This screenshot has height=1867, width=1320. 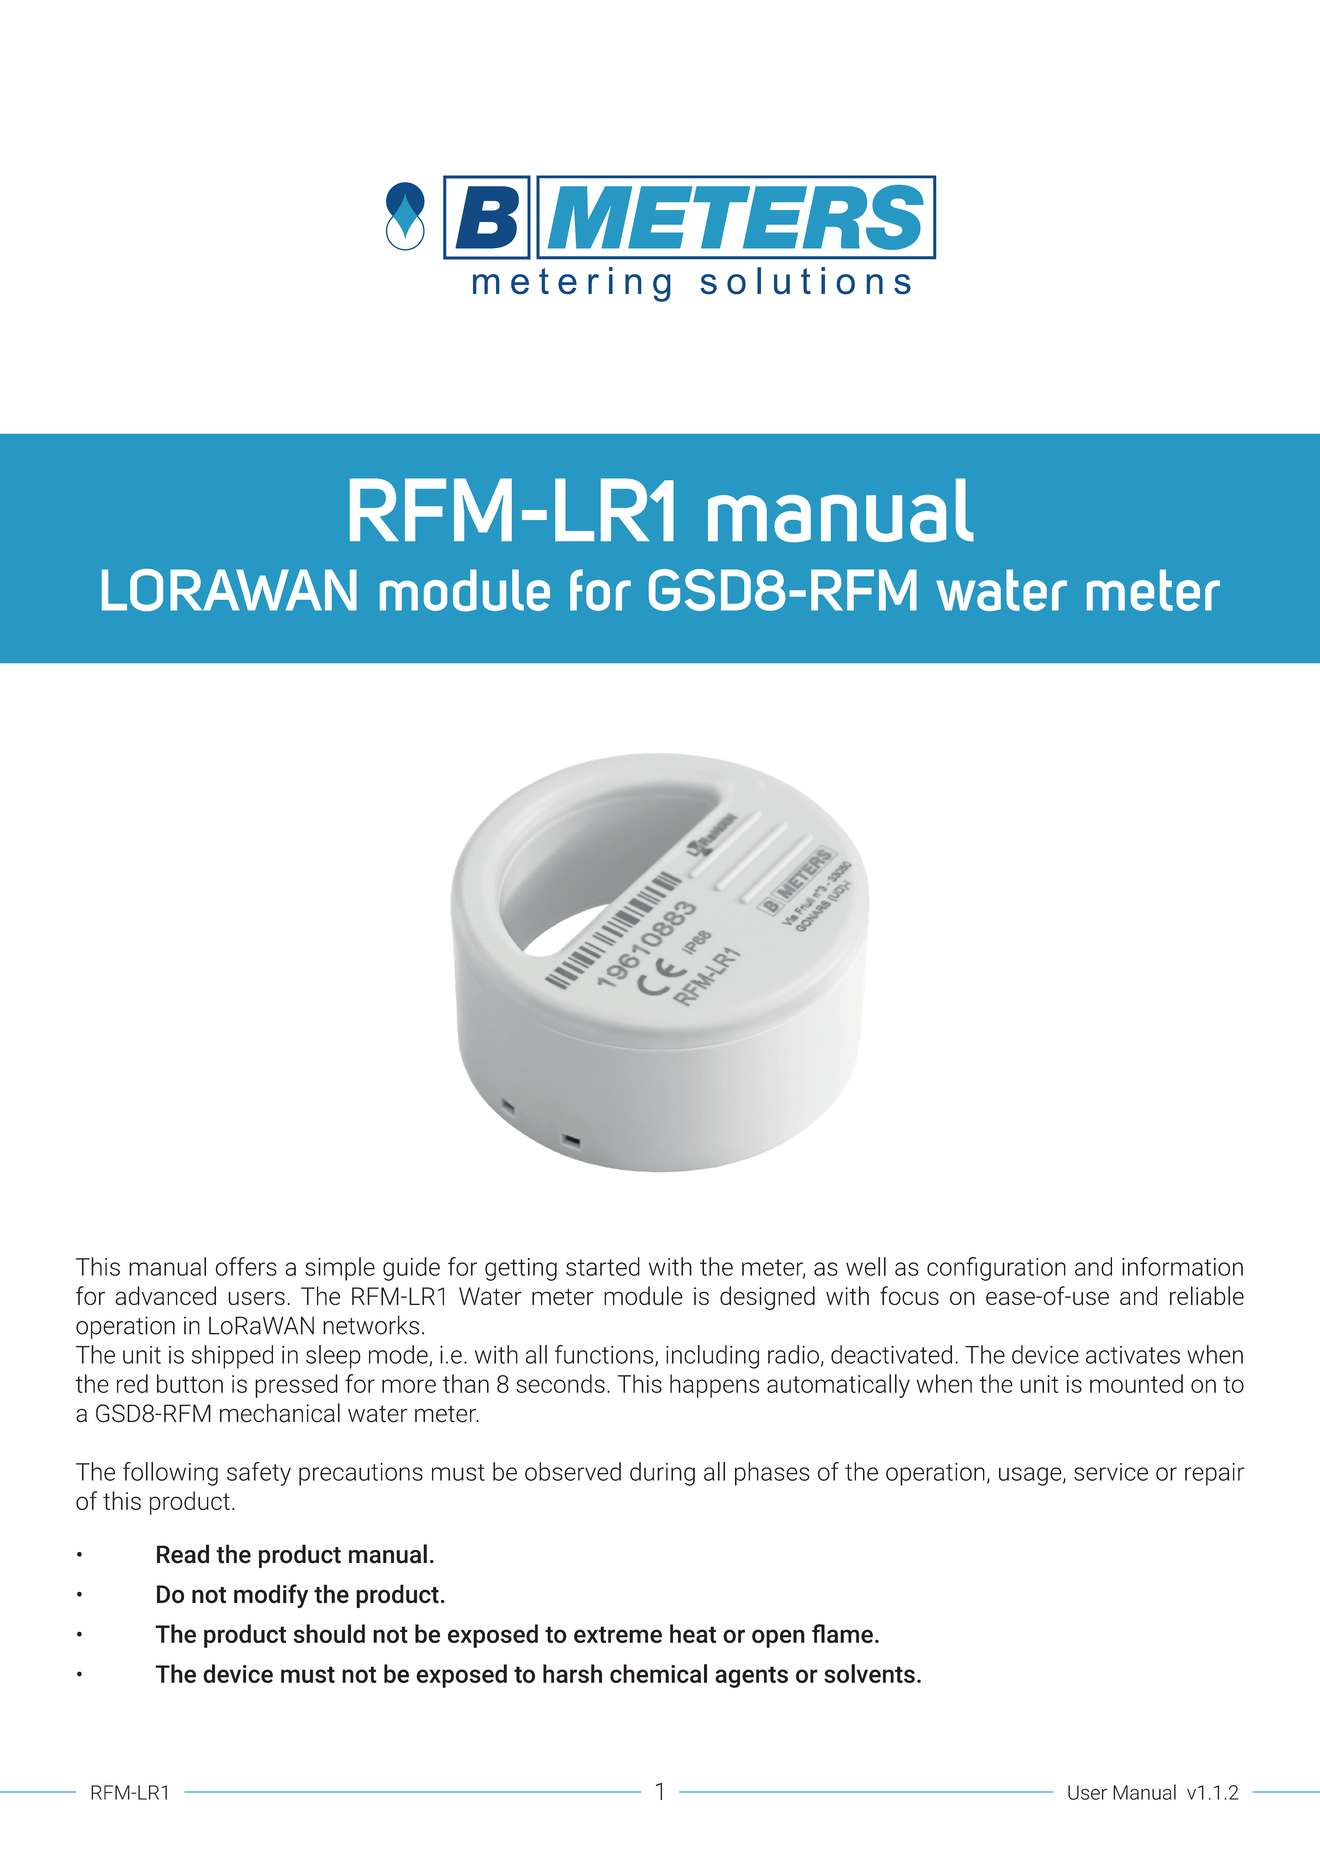 What do you see at coordinates (658, 1673) in the screenshot?
I see `chemical` at bounding box center [658, 1673].
